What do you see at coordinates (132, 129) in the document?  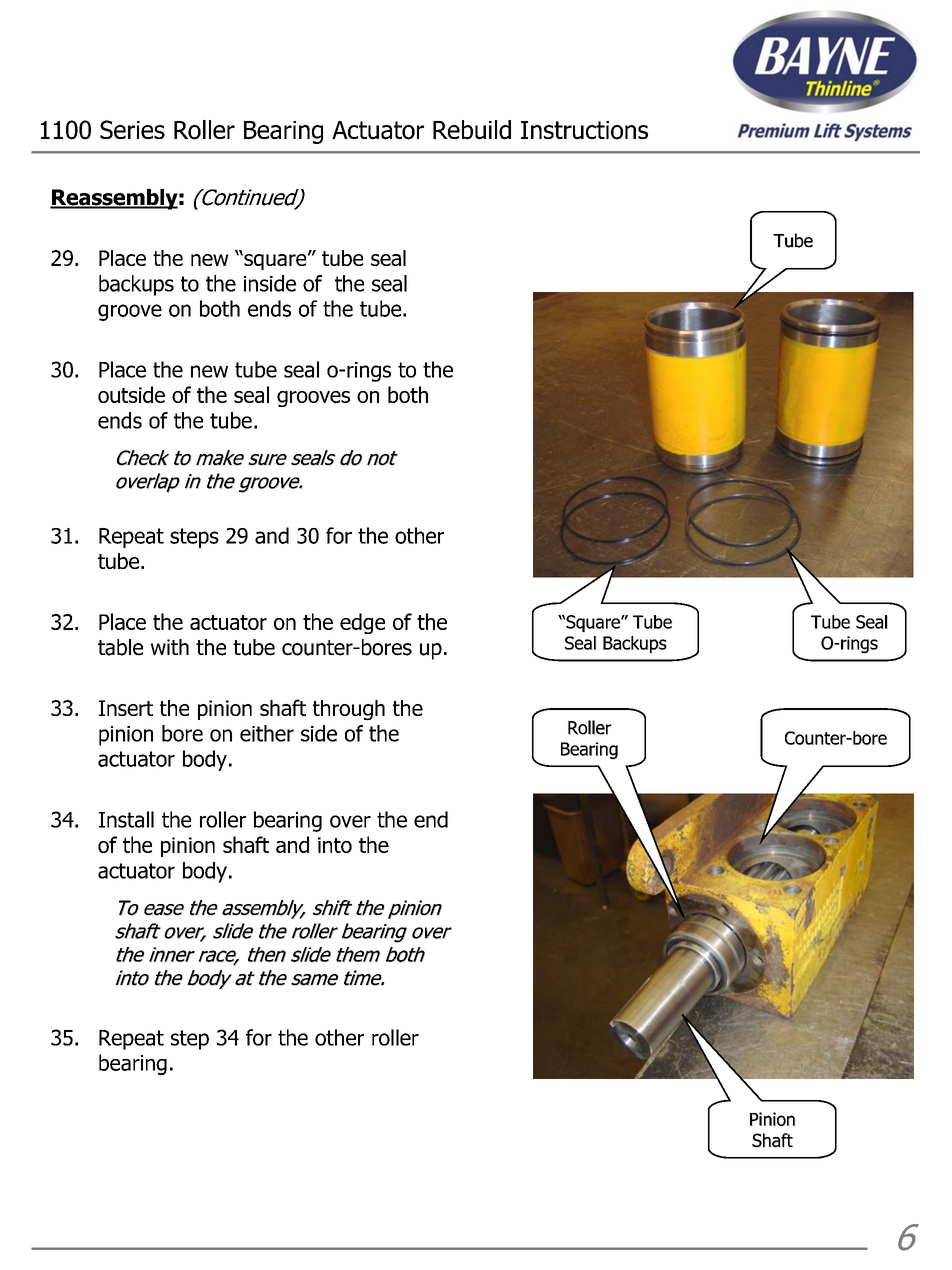 I see `Series` at bounding box center [132, 129].
